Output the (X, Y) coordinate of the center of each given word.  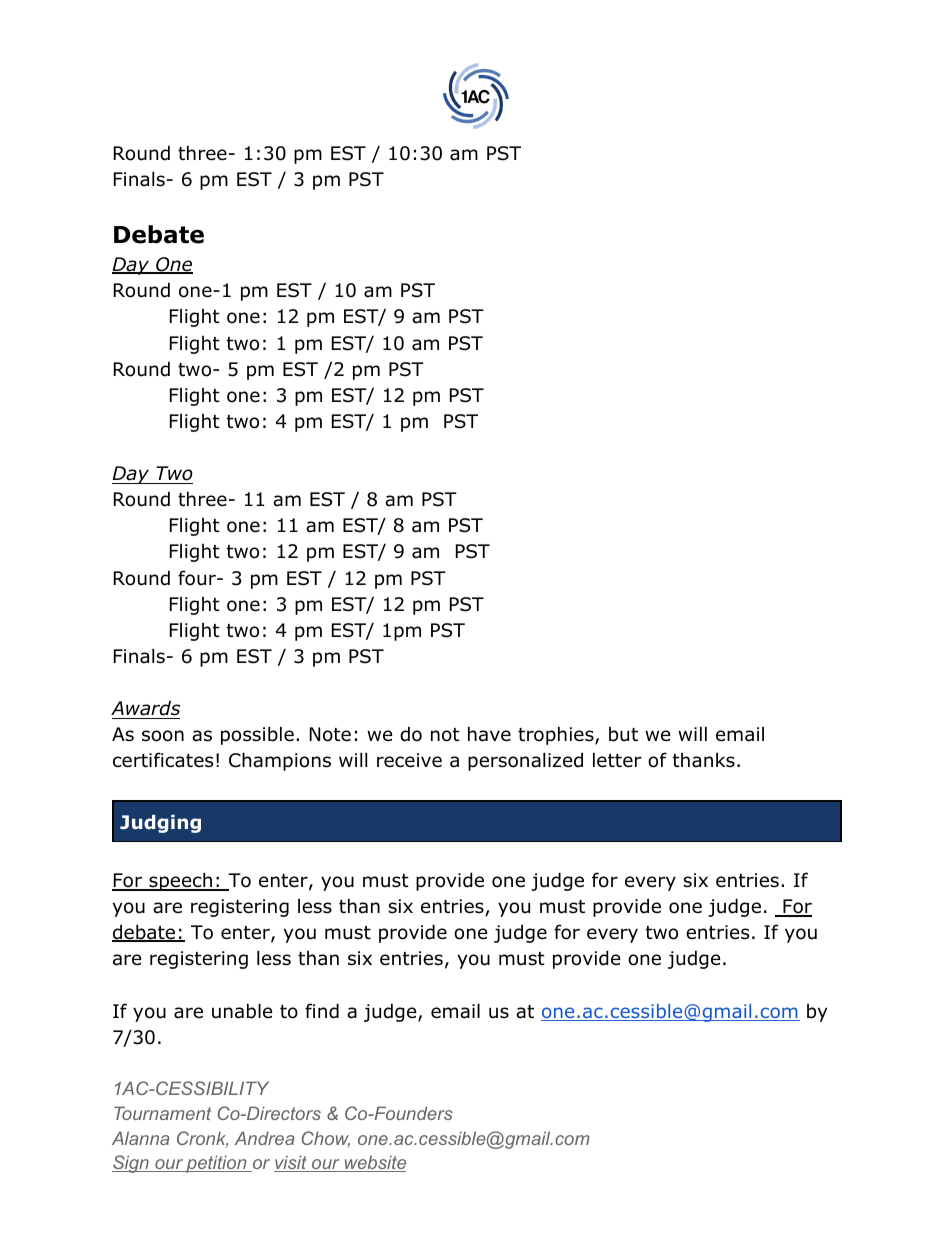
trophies (556, 735)
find (322, 1011)
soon (163, 736)
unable (242, 1011)
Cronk (202, 1139)
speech (180, 881)
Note (330, 734)
